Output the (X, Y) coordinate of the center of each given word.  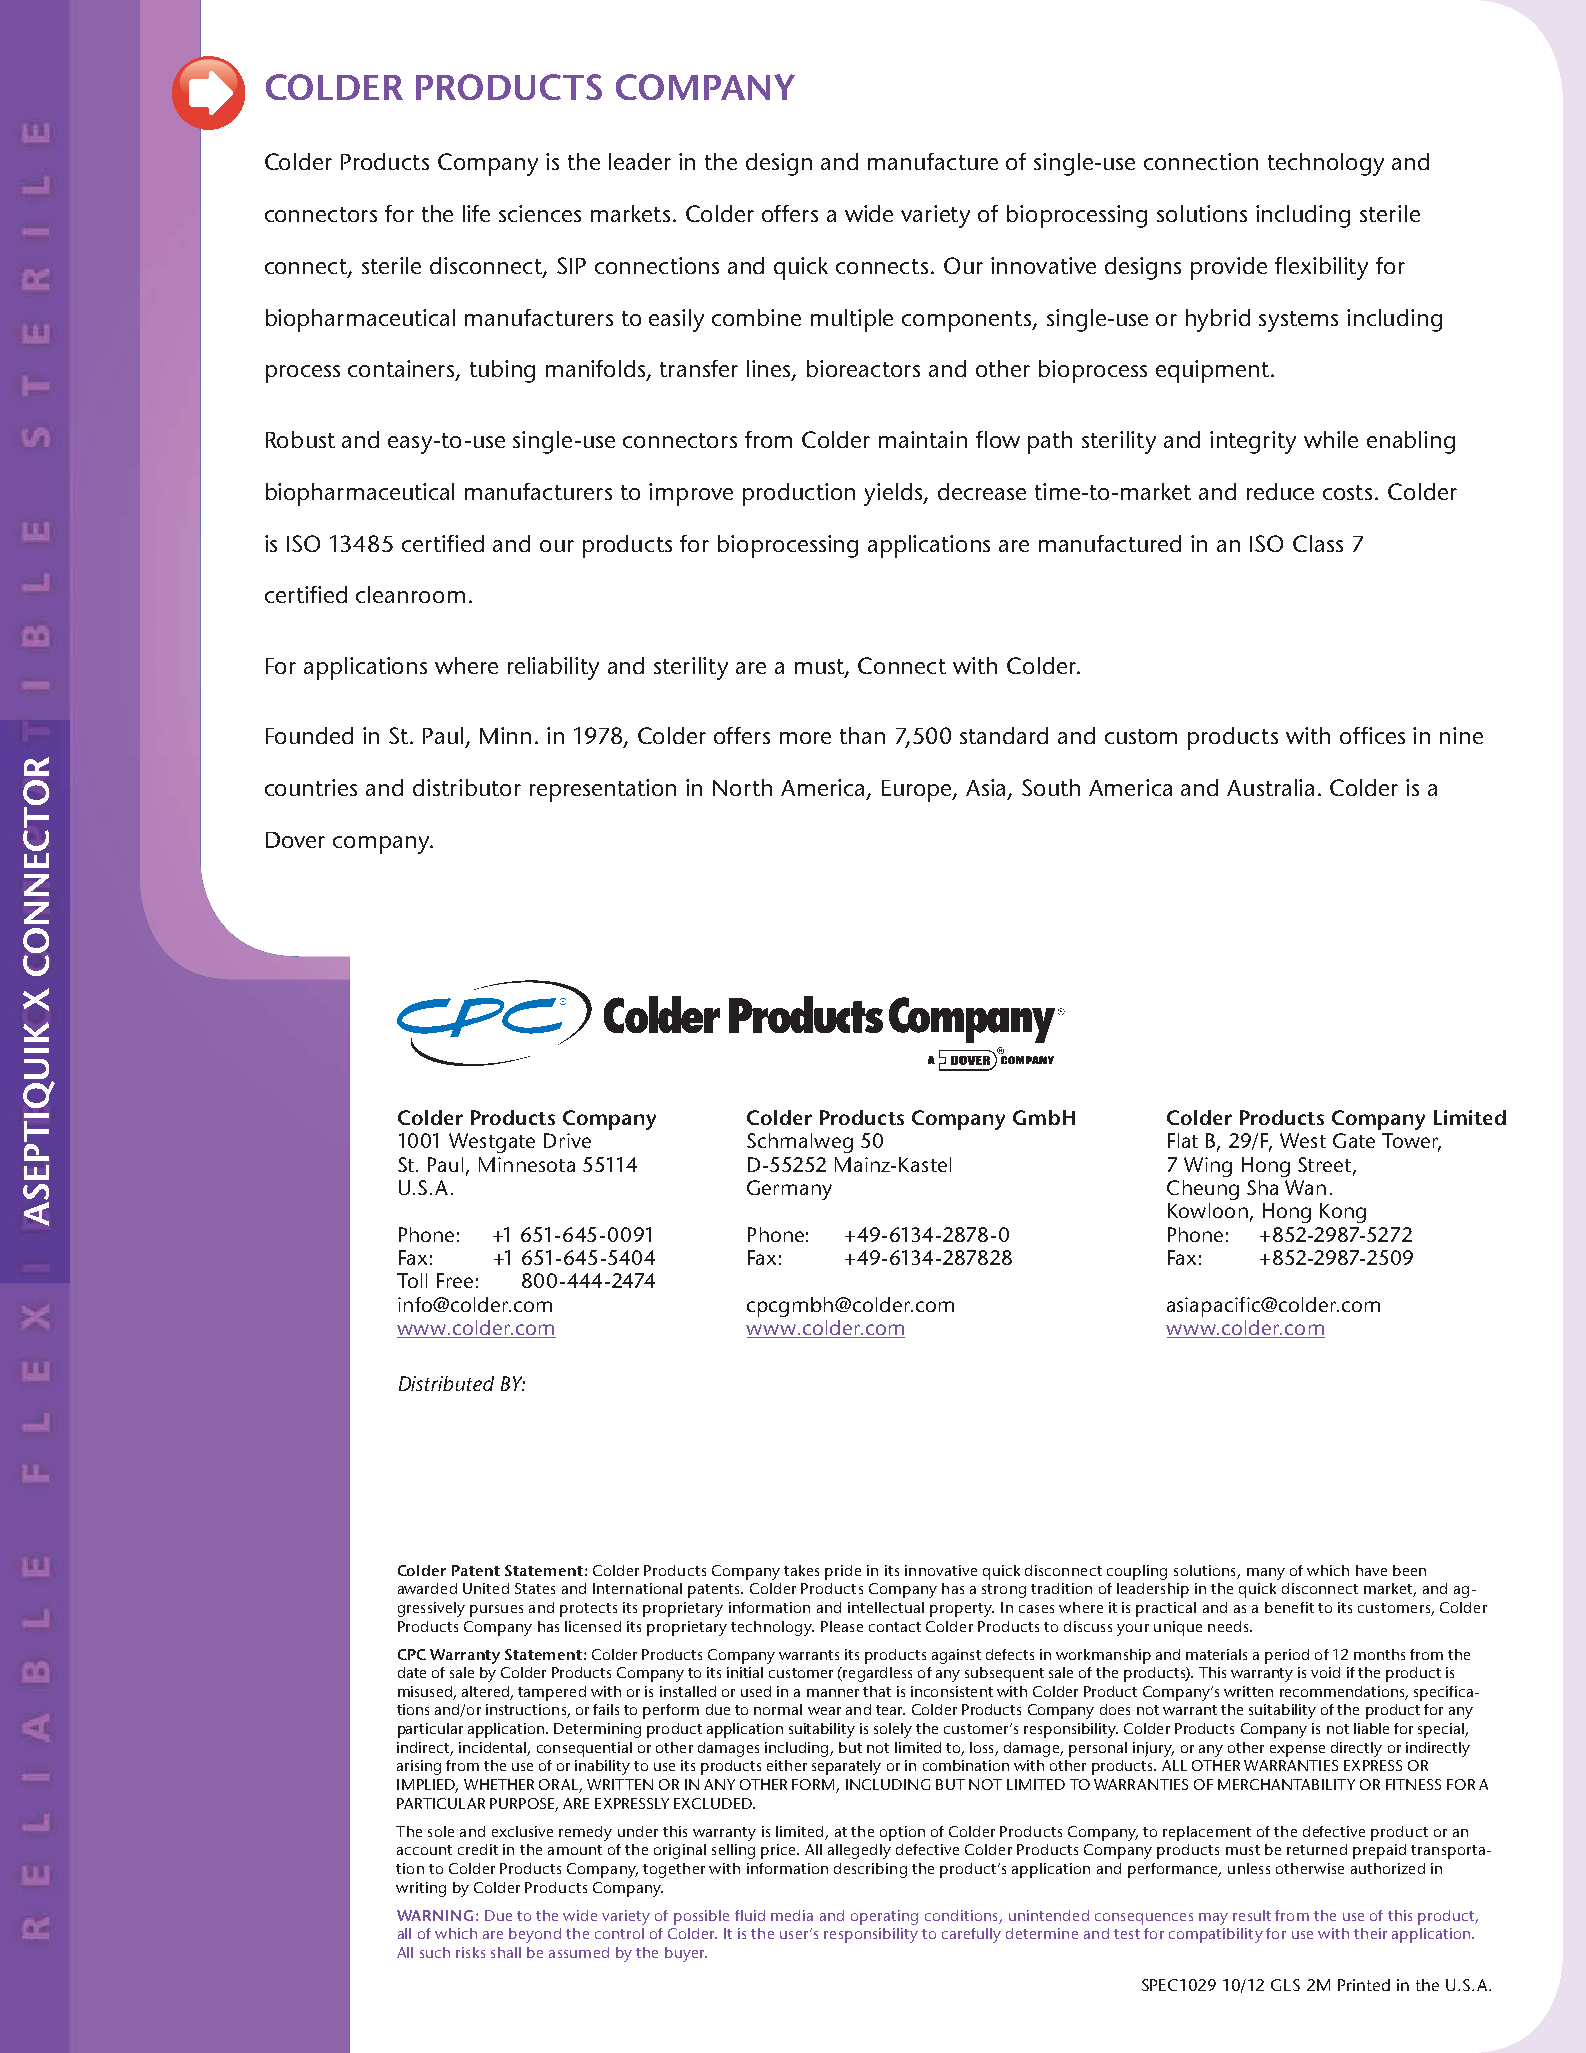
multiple (852, 320)
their (1370, 1933)
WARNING (435, 1915)
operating (884, 1917)
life (476, 213)
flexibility (1321, 268)
